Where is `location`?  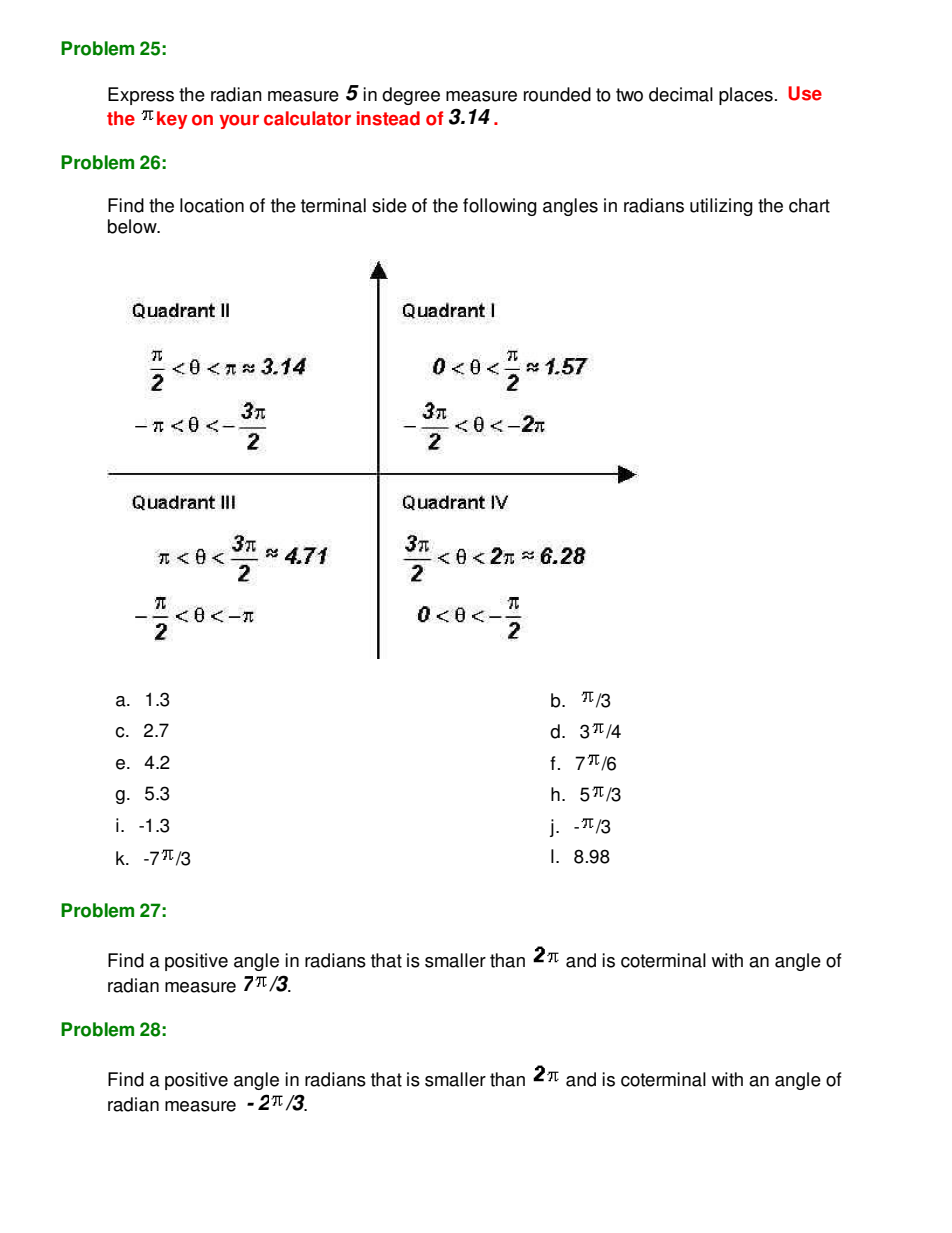
location is located at coordinates (212, 205).
